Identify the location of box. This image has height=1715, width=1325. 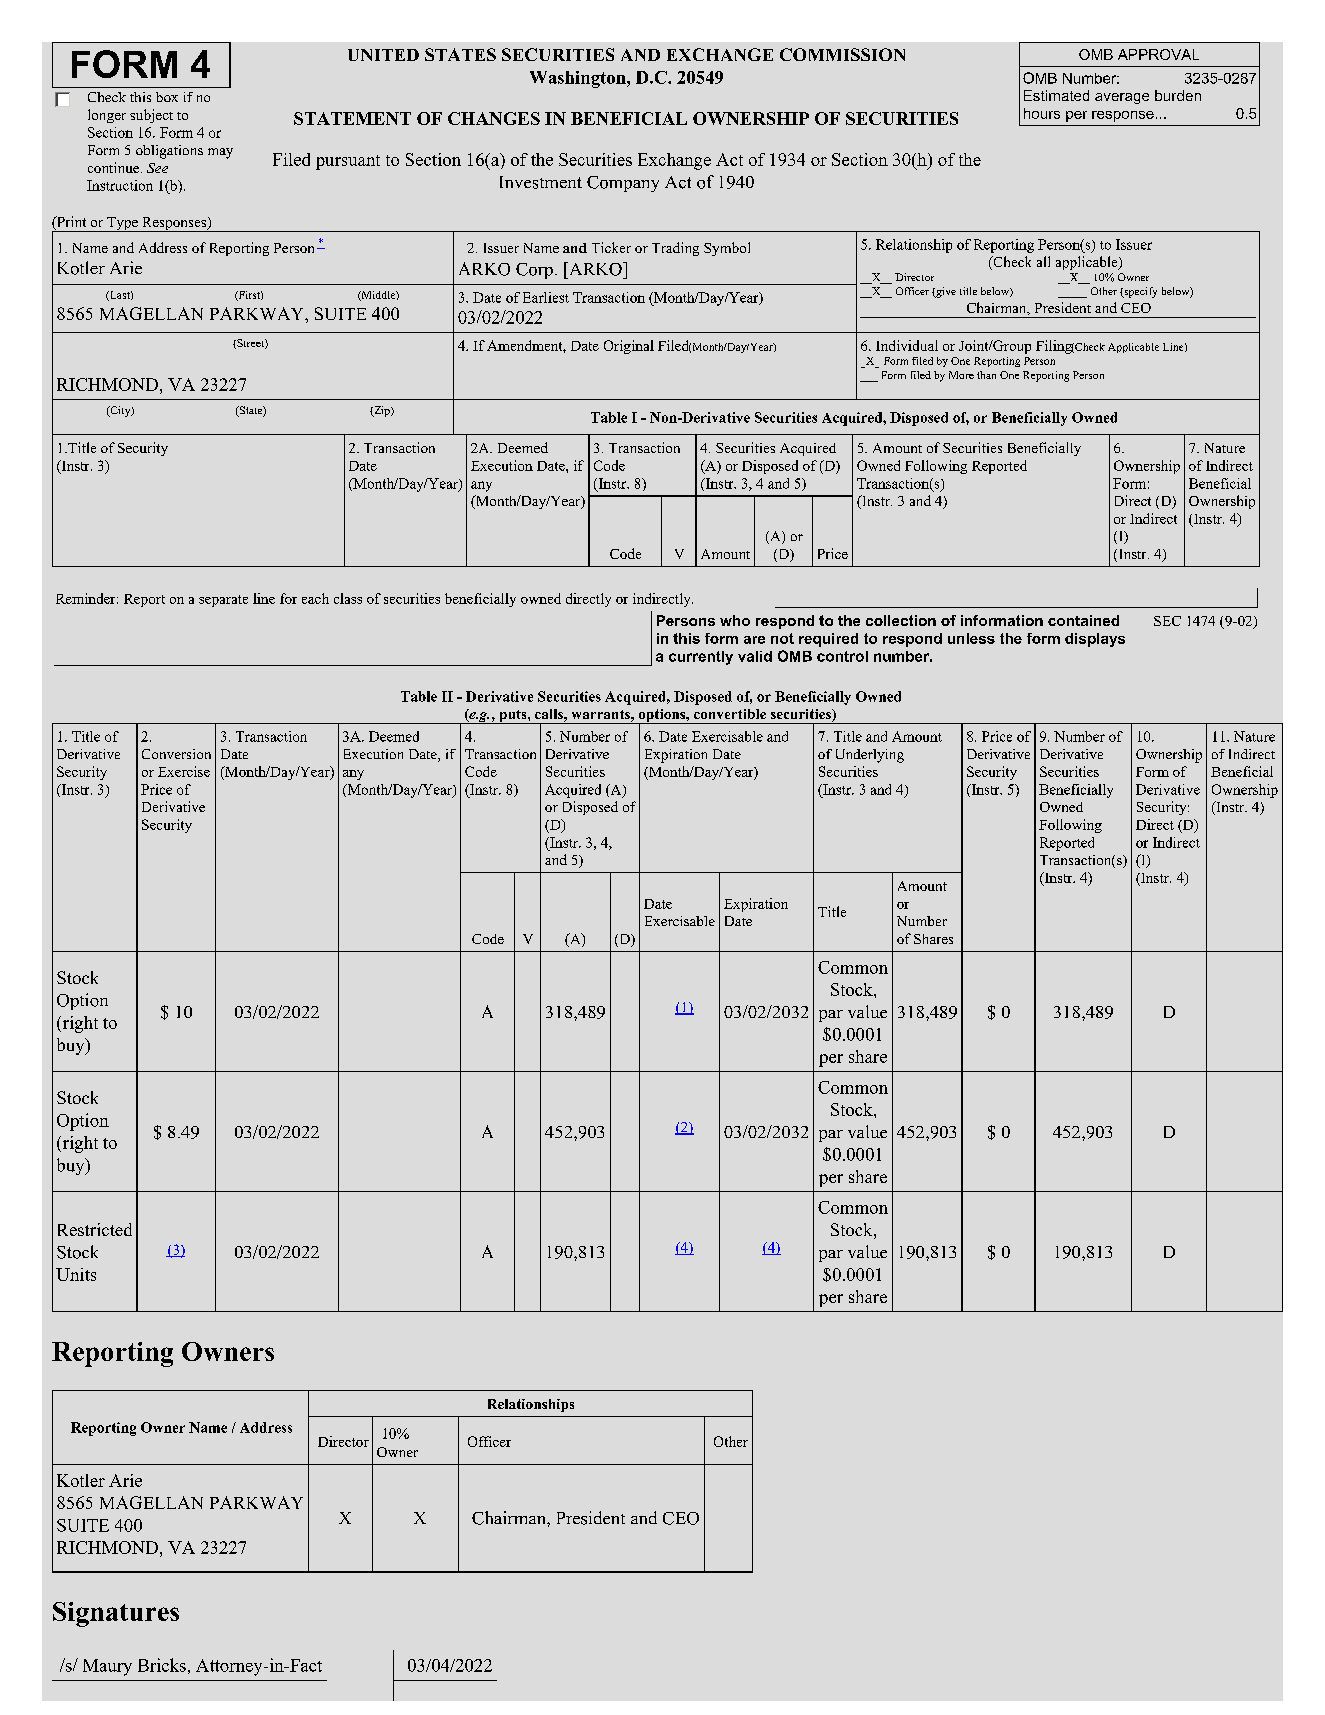
(167, 97).
